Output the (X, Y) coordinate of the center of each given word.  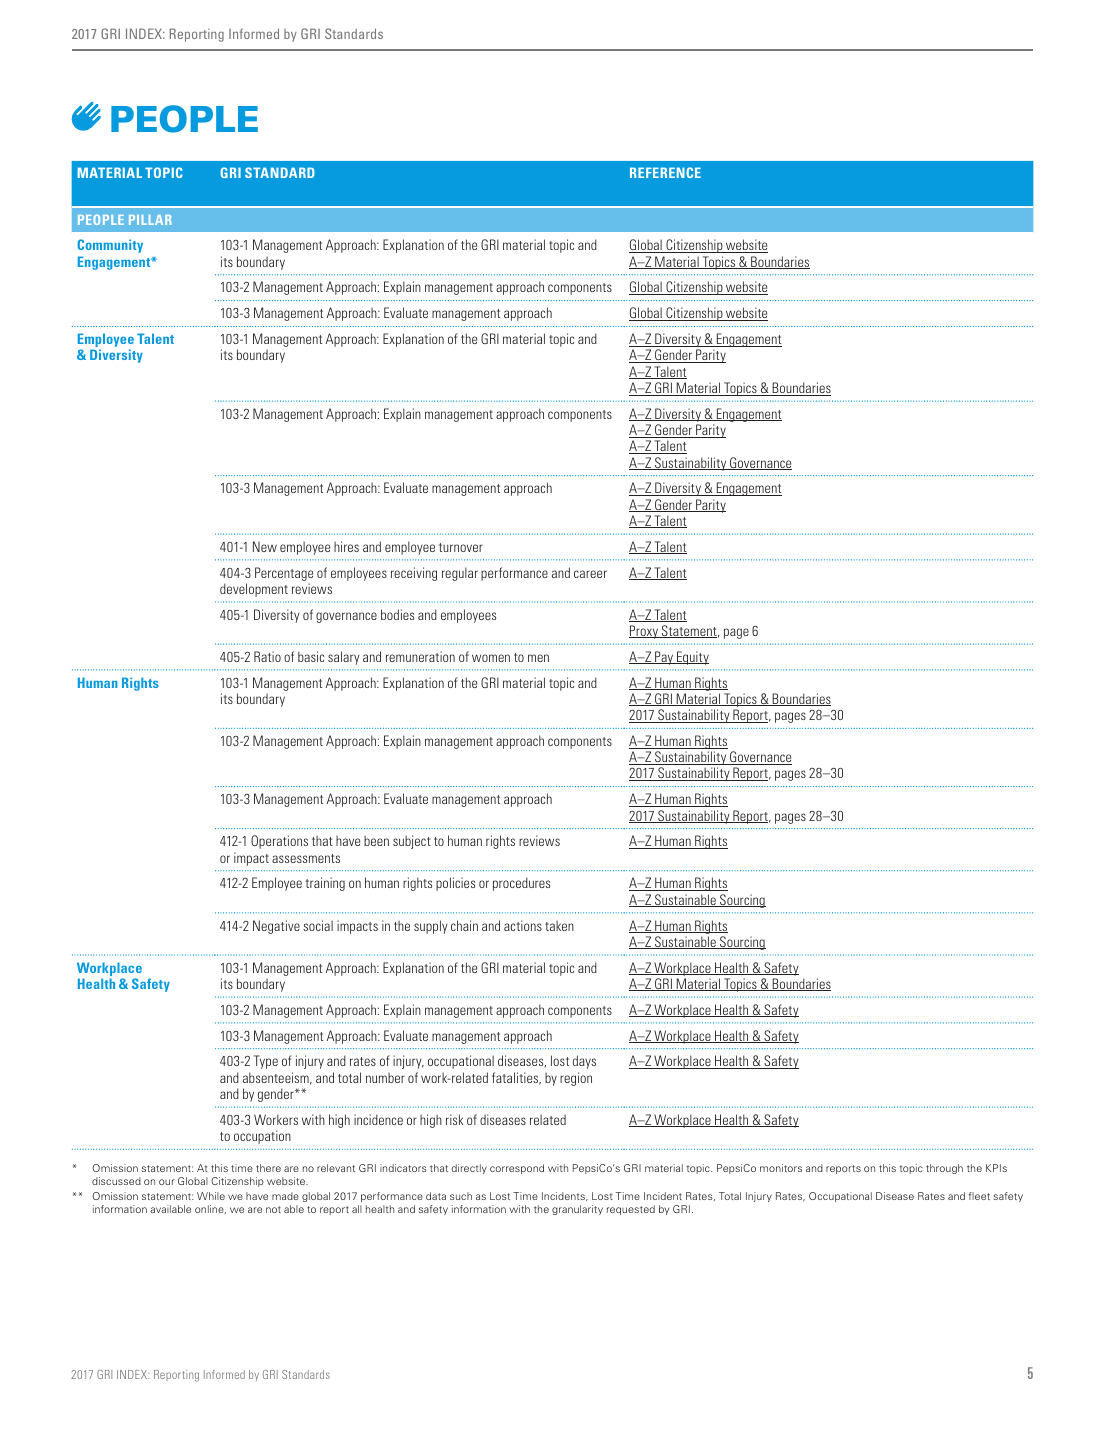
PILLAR (150, 220)
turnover (461, 547)
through (944, 1169)
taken (559, 925)
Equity (692, 658)
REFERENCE (665, 172)
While (211, 1196)
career (590, 574)
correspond (517, 1169)
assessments (306, 858)
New (265, 546)
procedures (521, 884)
